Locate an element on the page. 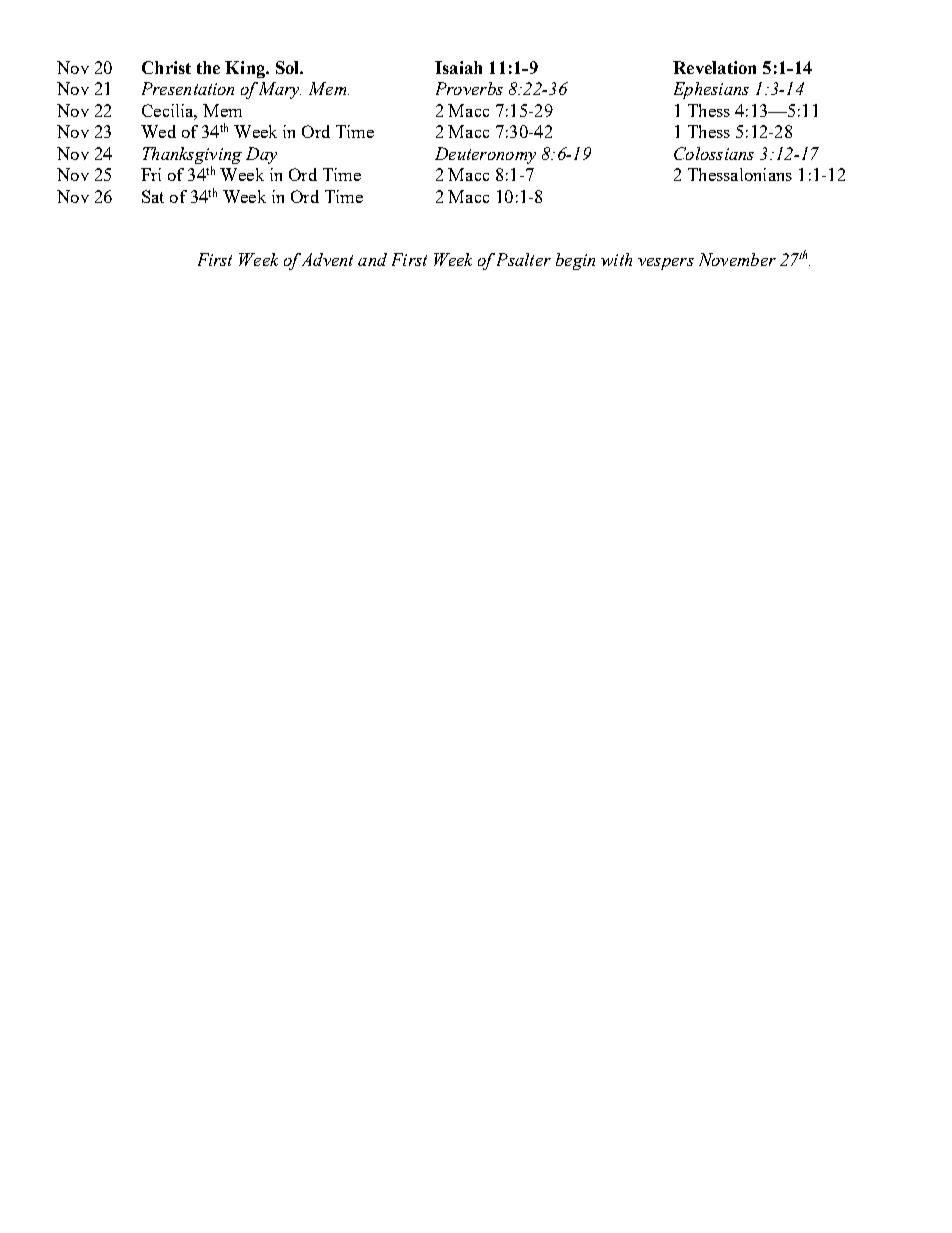 This document has width=952, height=1233. King is located at coordinates (246, 69).
